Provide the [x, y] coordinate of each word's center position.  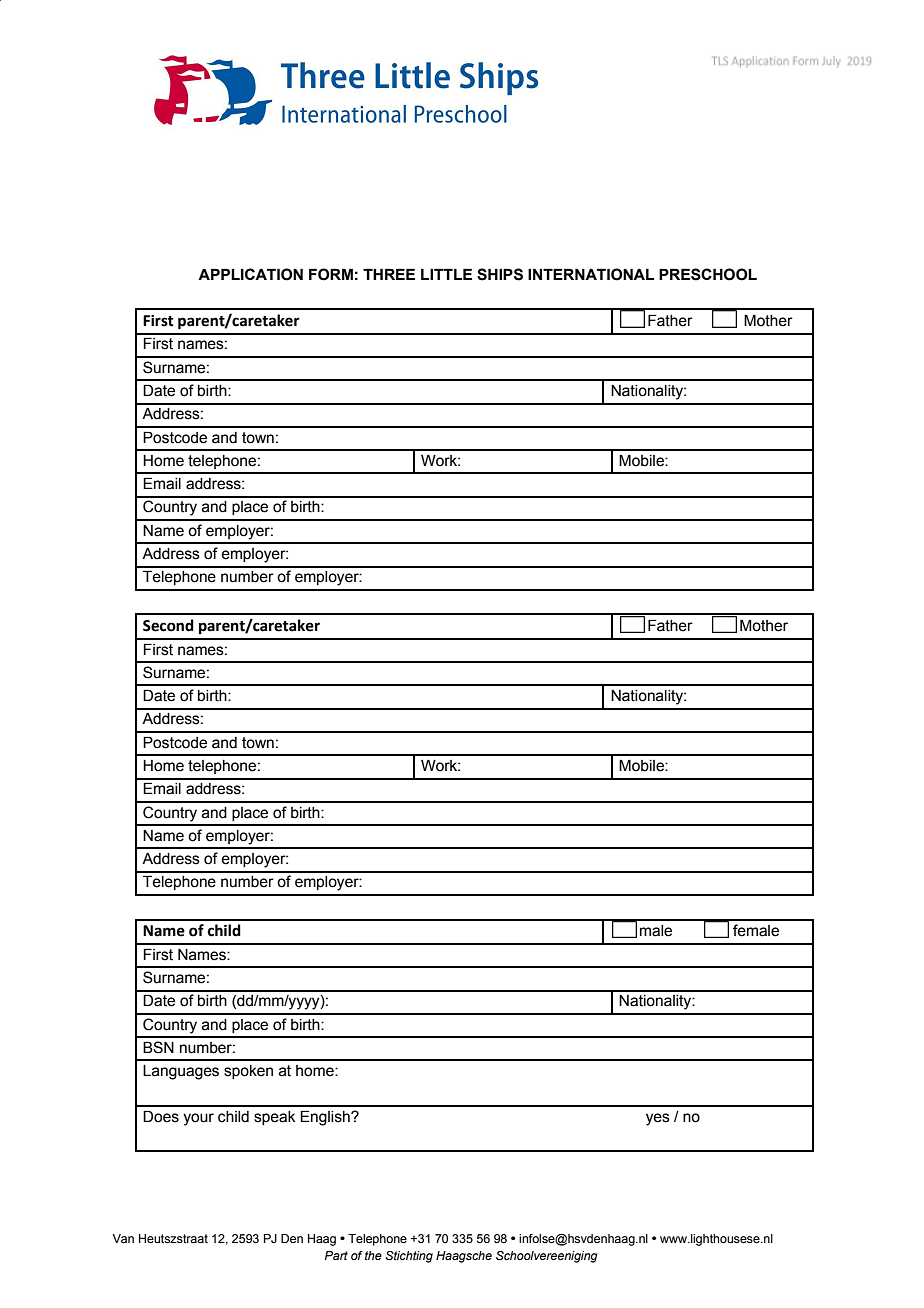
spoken [248, 1072]
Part [336, 1255]
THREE [389, 274]
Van [123, 1238]
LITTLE [446, 274]
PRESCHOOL [708, 274]
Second [168, 625]
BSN [158, 1047]
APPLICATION [250, 274]
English [326, 1118]
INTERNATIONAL [591, 274]
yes [658, 1119]
